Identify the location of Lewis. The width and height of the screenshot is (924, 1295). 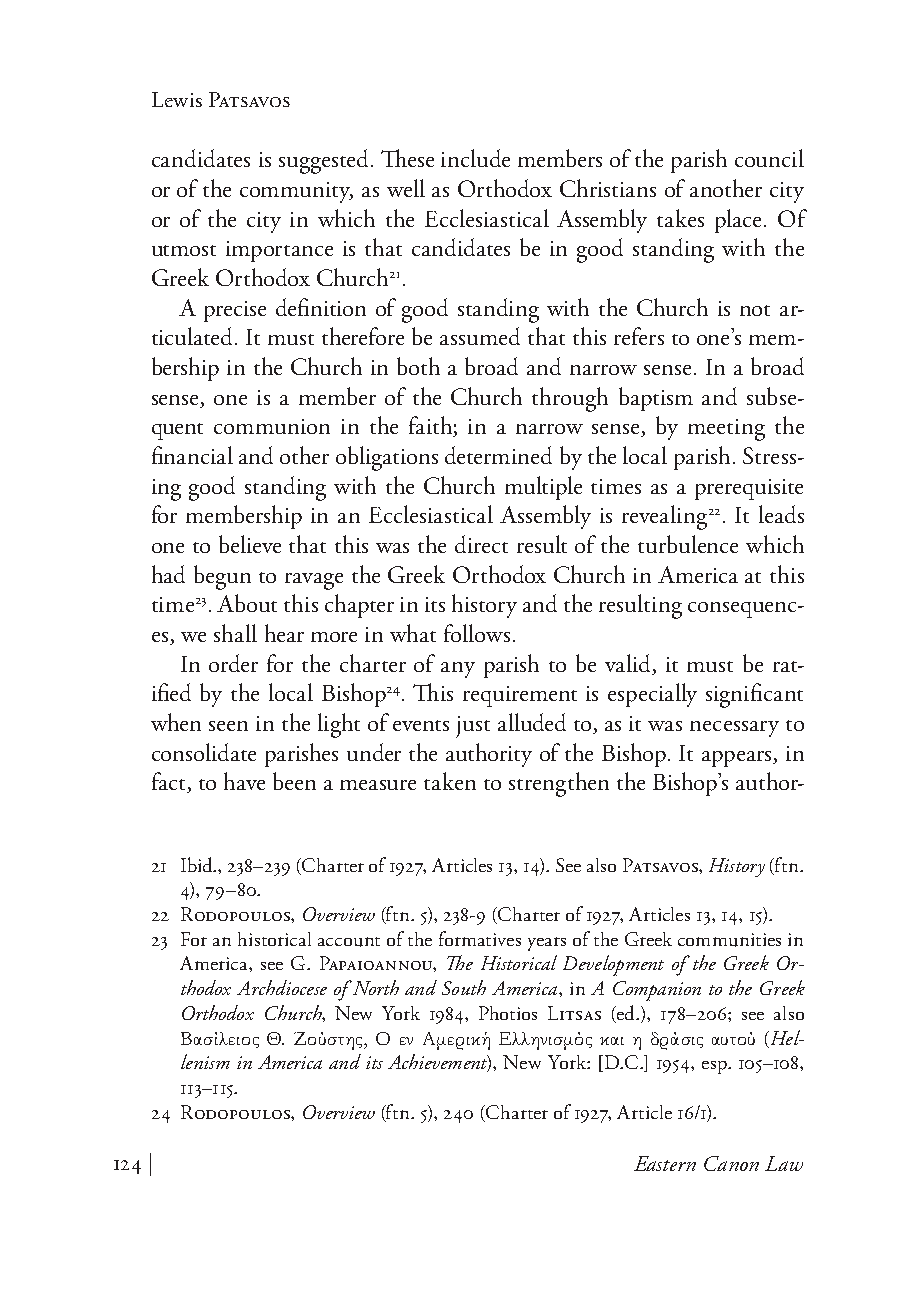
(177, 99).
